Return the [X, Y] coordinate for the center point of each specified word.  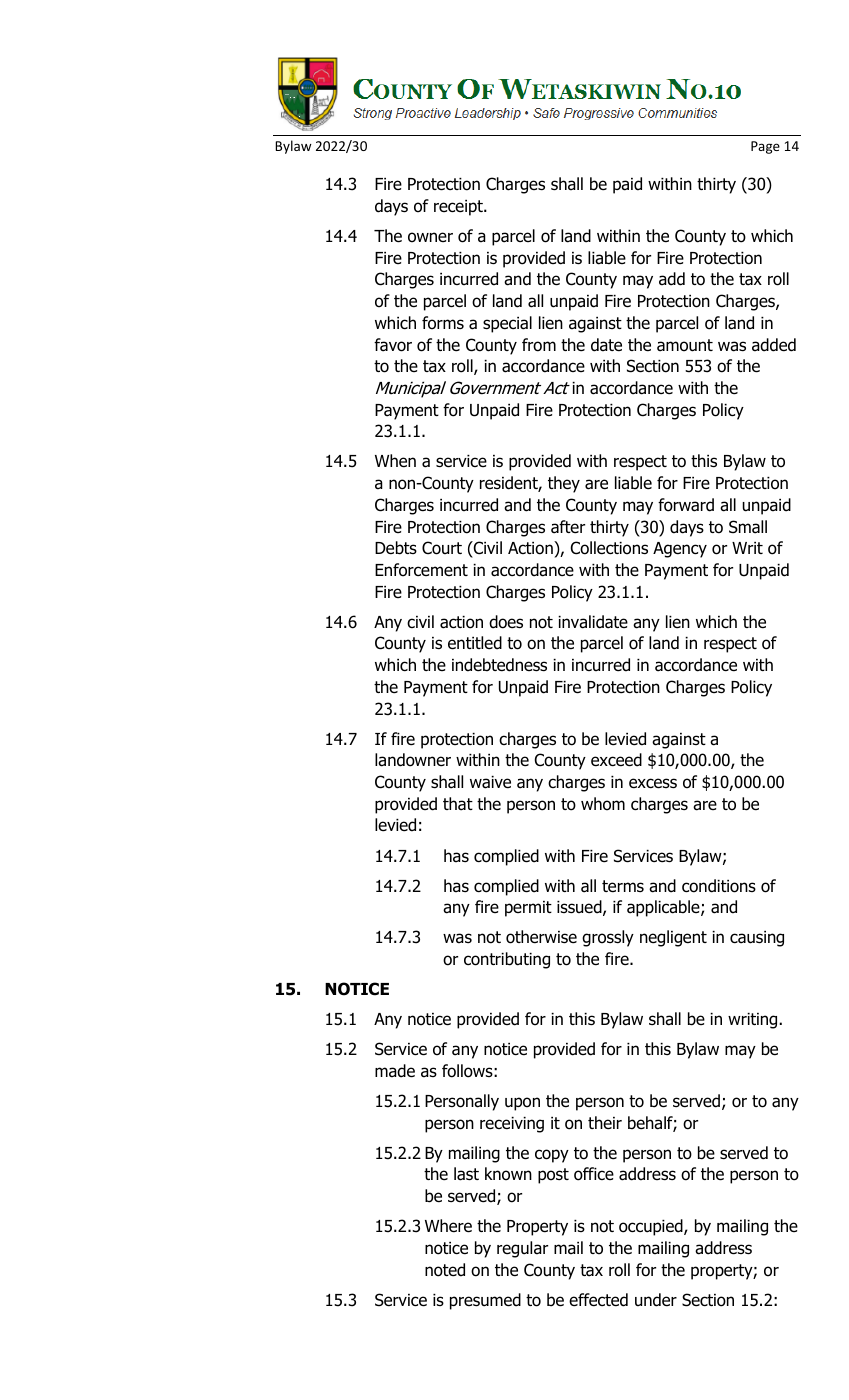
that [458, 804]
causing [757, 939]
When [395, 461]
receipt [459, 208]
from [539, 345]
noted [445, 1270]
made [395, 1071]
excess [653, 783]
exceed [616, 760]
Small [748, 527]
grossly [608, 938]
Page [765, 147]
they [564, 484]
